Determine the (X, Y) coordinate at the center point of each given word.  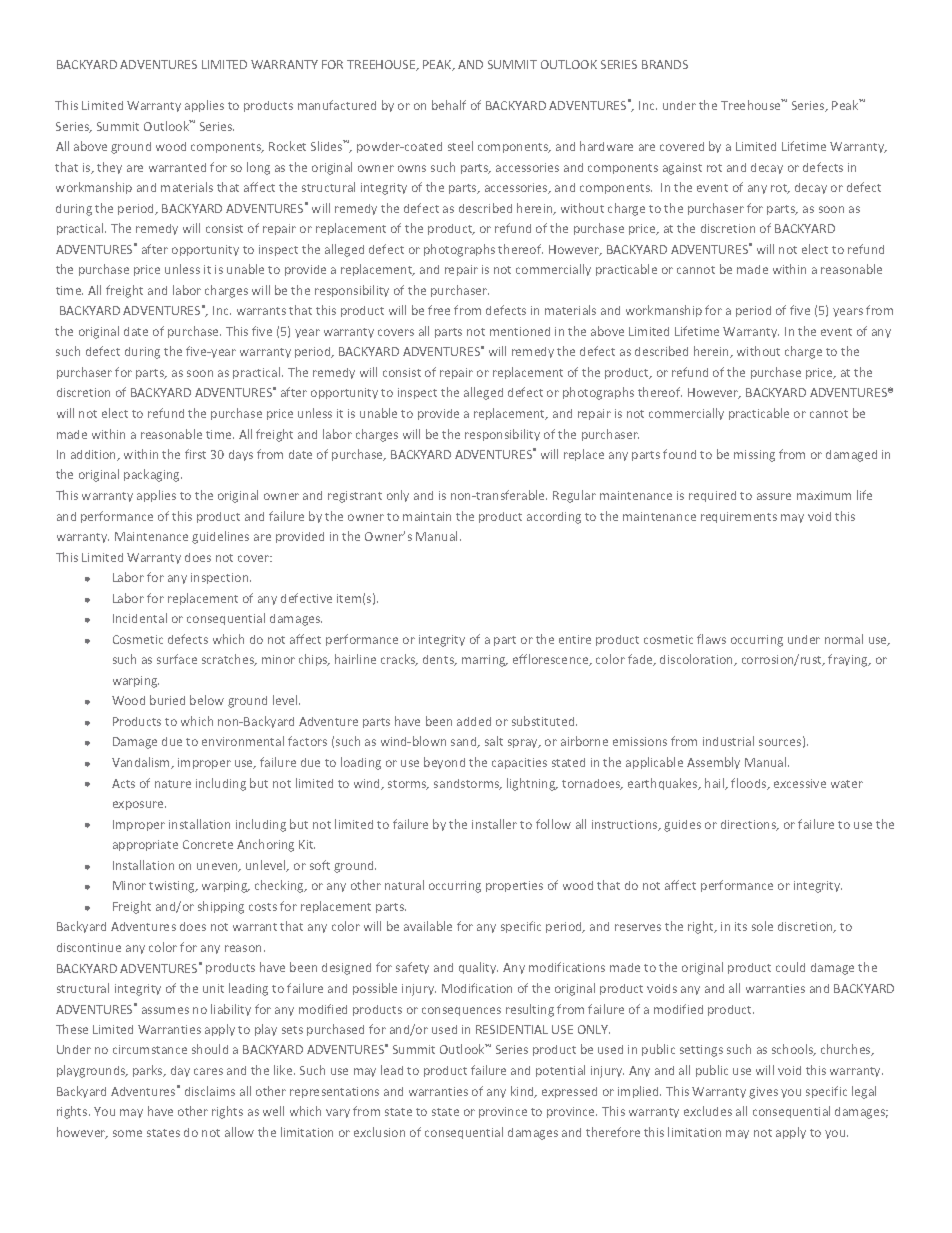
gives (763, 1093)
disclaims (210, 1091)
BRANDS (665, 64)
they (109, 168)
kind (523, 1092)
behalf (449, 105)
